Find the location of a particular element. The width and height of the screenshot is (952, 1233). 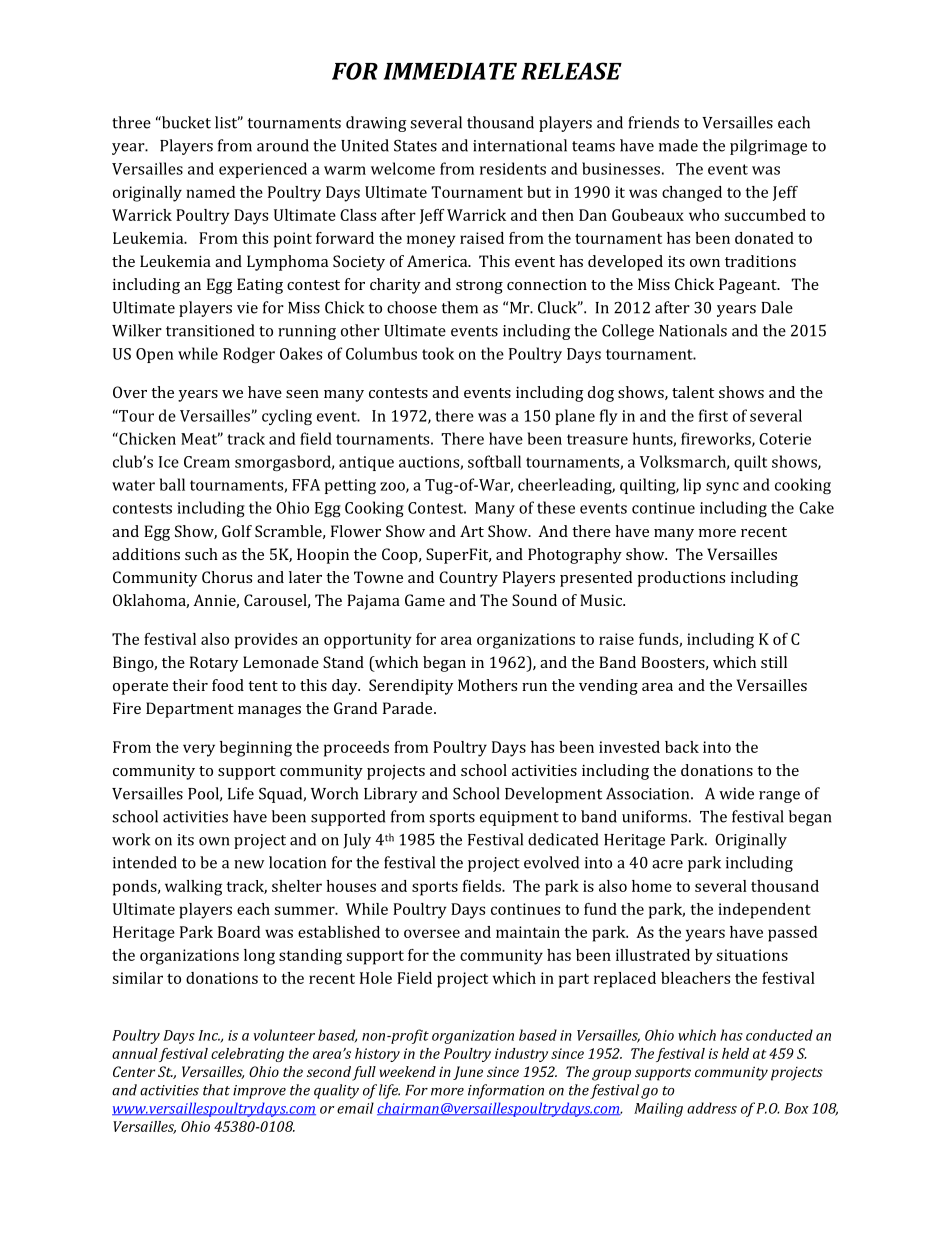

that is located at coordinates (216, 1090).
